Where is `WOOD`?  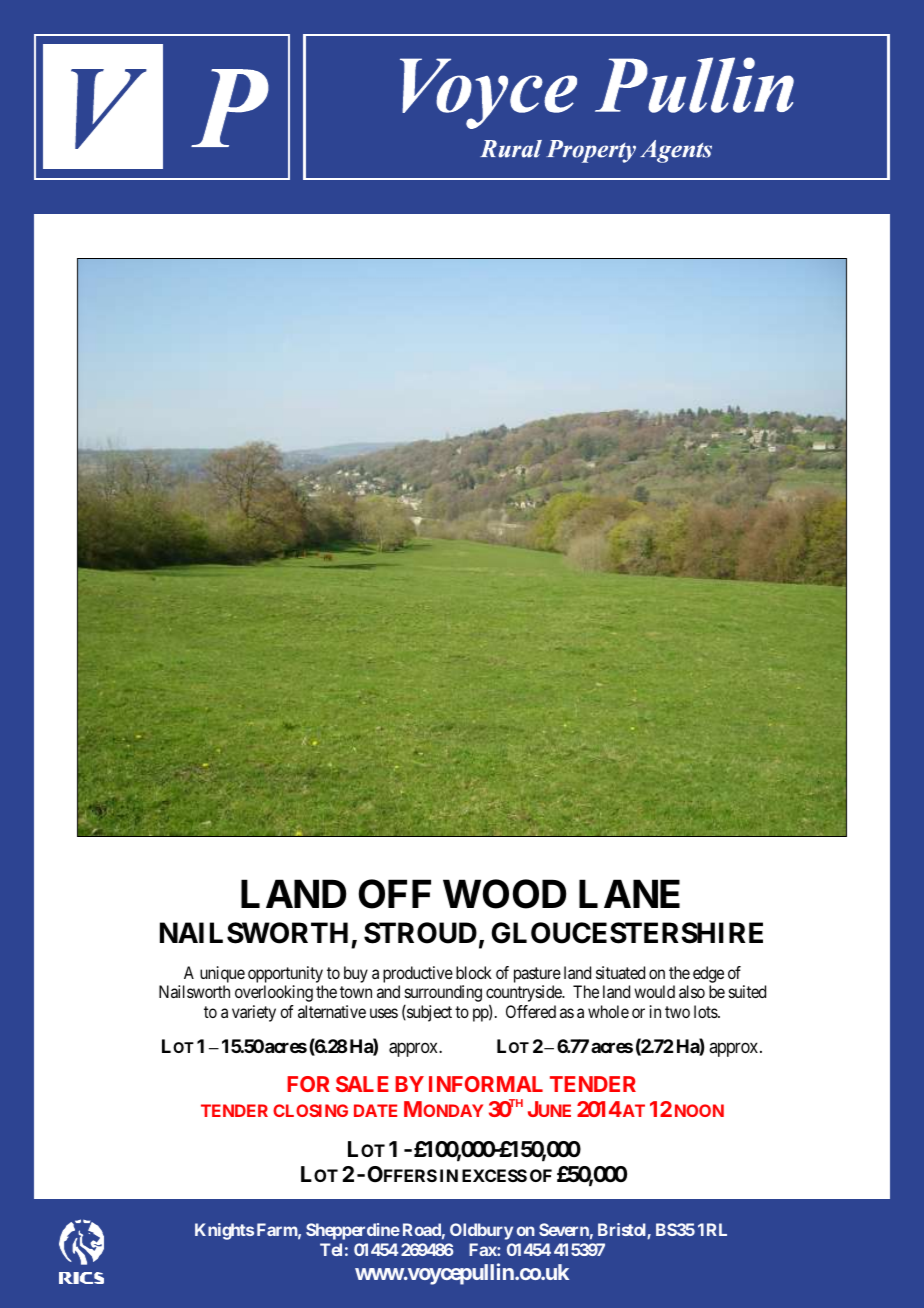 WOOD is located at coordinates (504, 894).
